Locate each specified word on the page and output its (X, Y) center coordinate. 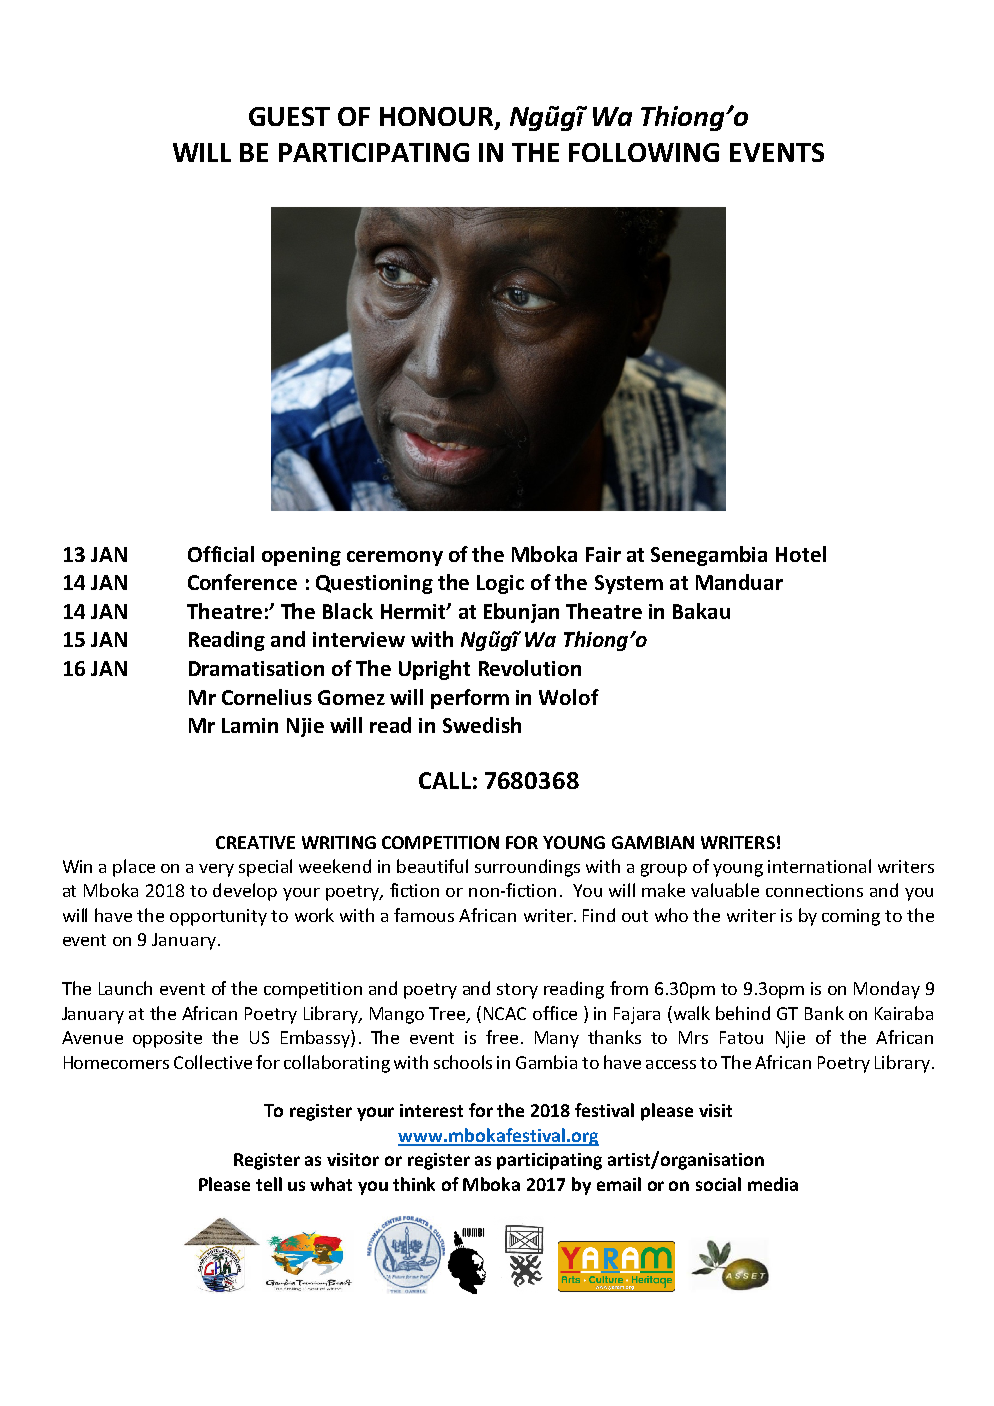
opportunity (218, 917)
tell (269, 1184)
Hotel (801, 554)
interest (431, 1110)
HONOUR (438, 118)
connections (814, 890)
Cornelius (267, 697)
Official (221, 554)
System (629, 584)
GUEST (289, 116)
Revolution (530, 668)
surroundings (527, 868)
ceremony (395, 558)
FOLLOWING (644, 152)
